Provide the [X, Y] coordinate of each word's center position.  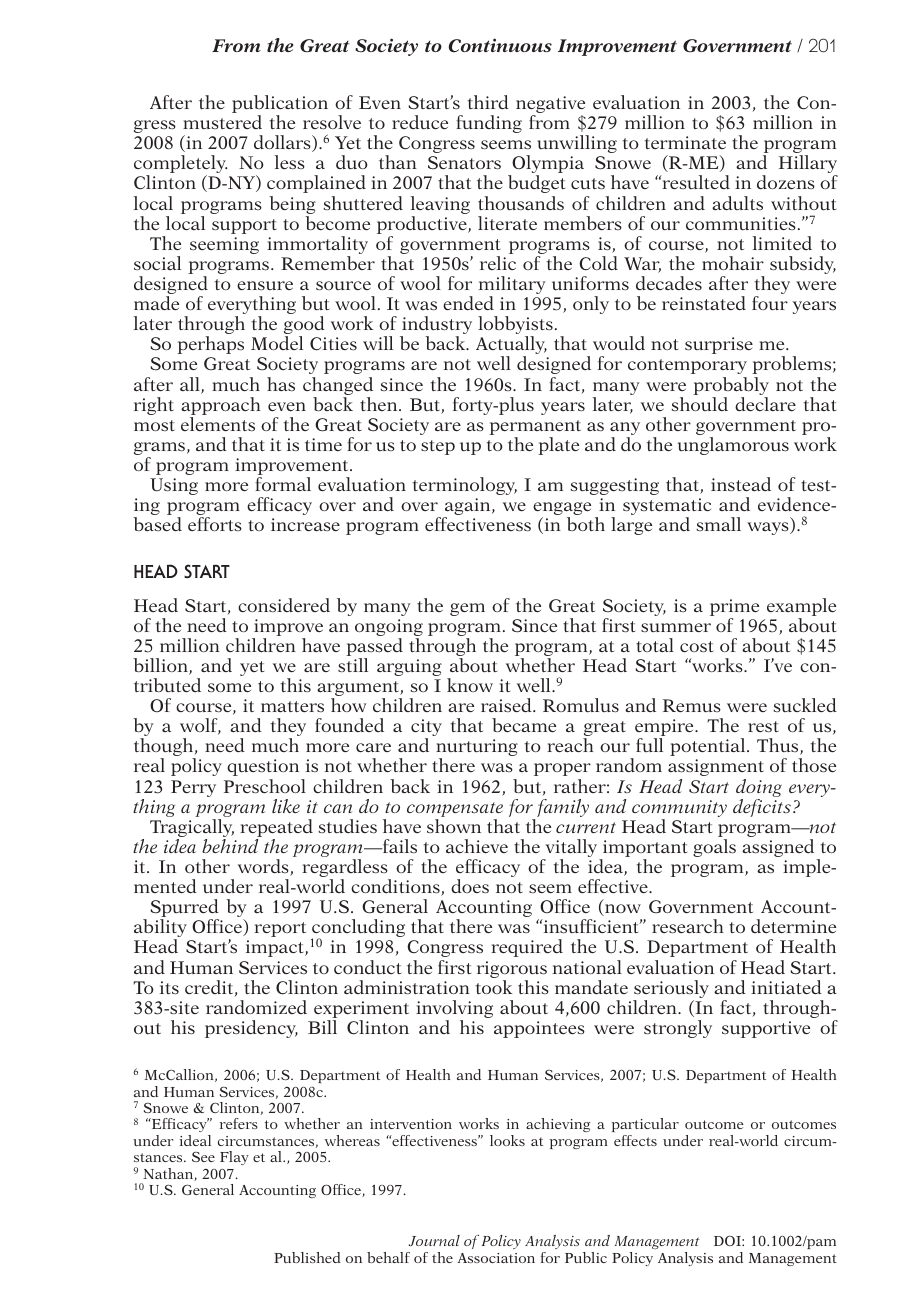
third [488, 102]
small [718, 524]
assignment [716, 767]
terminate [685, 142]
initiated [786, 987]
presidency [251, 1029]
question [263, 767]
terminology [465, 486]
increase [305, 524]
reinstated [704, 303]
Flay [234, 1158]
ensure [265, 285]
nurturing [477, 749]
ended [468, 303]
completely [181, 165]
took [494, 987]
